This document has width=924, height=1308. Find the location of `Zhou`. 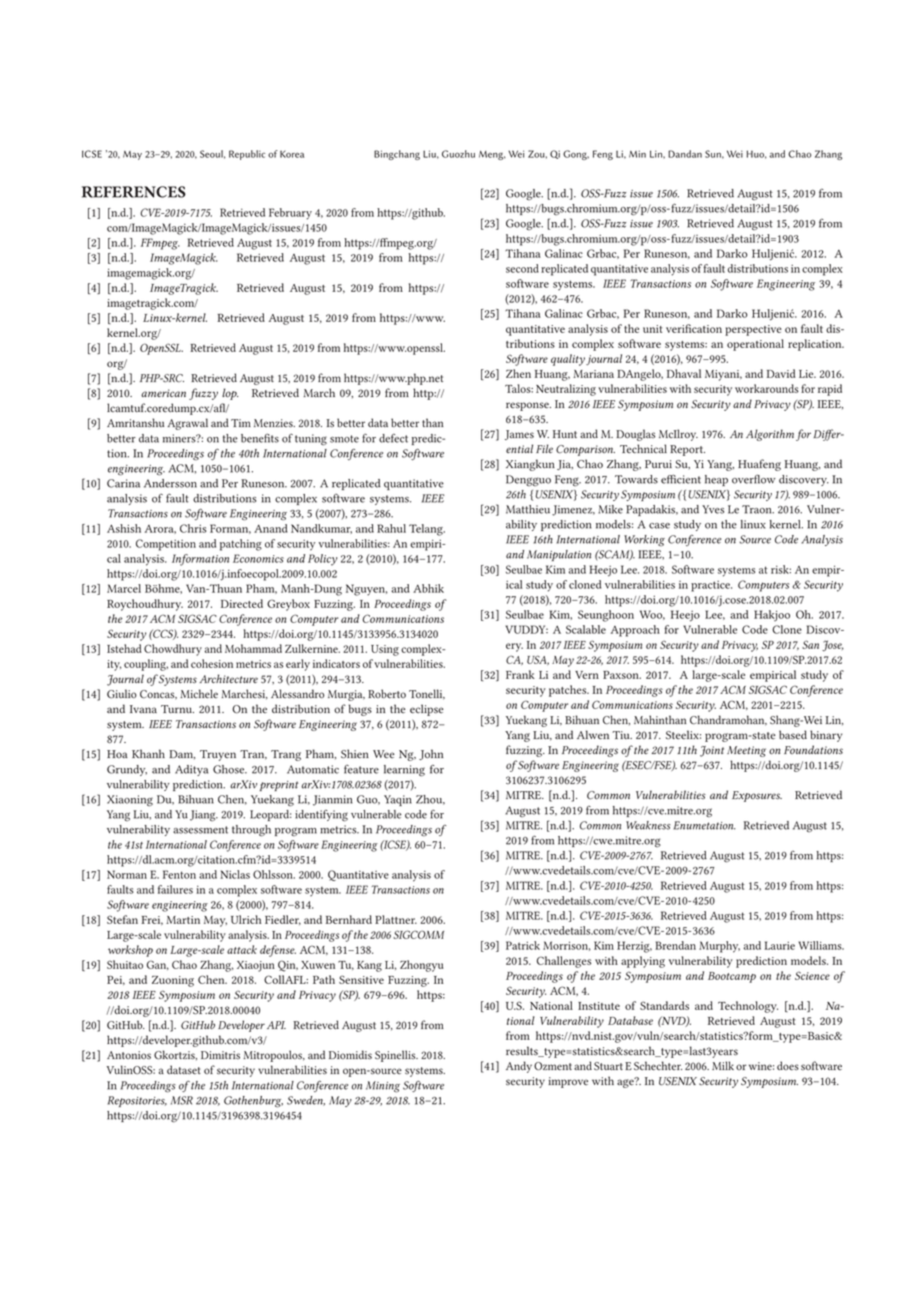

Zhou is located at coordinates (430, 800).
